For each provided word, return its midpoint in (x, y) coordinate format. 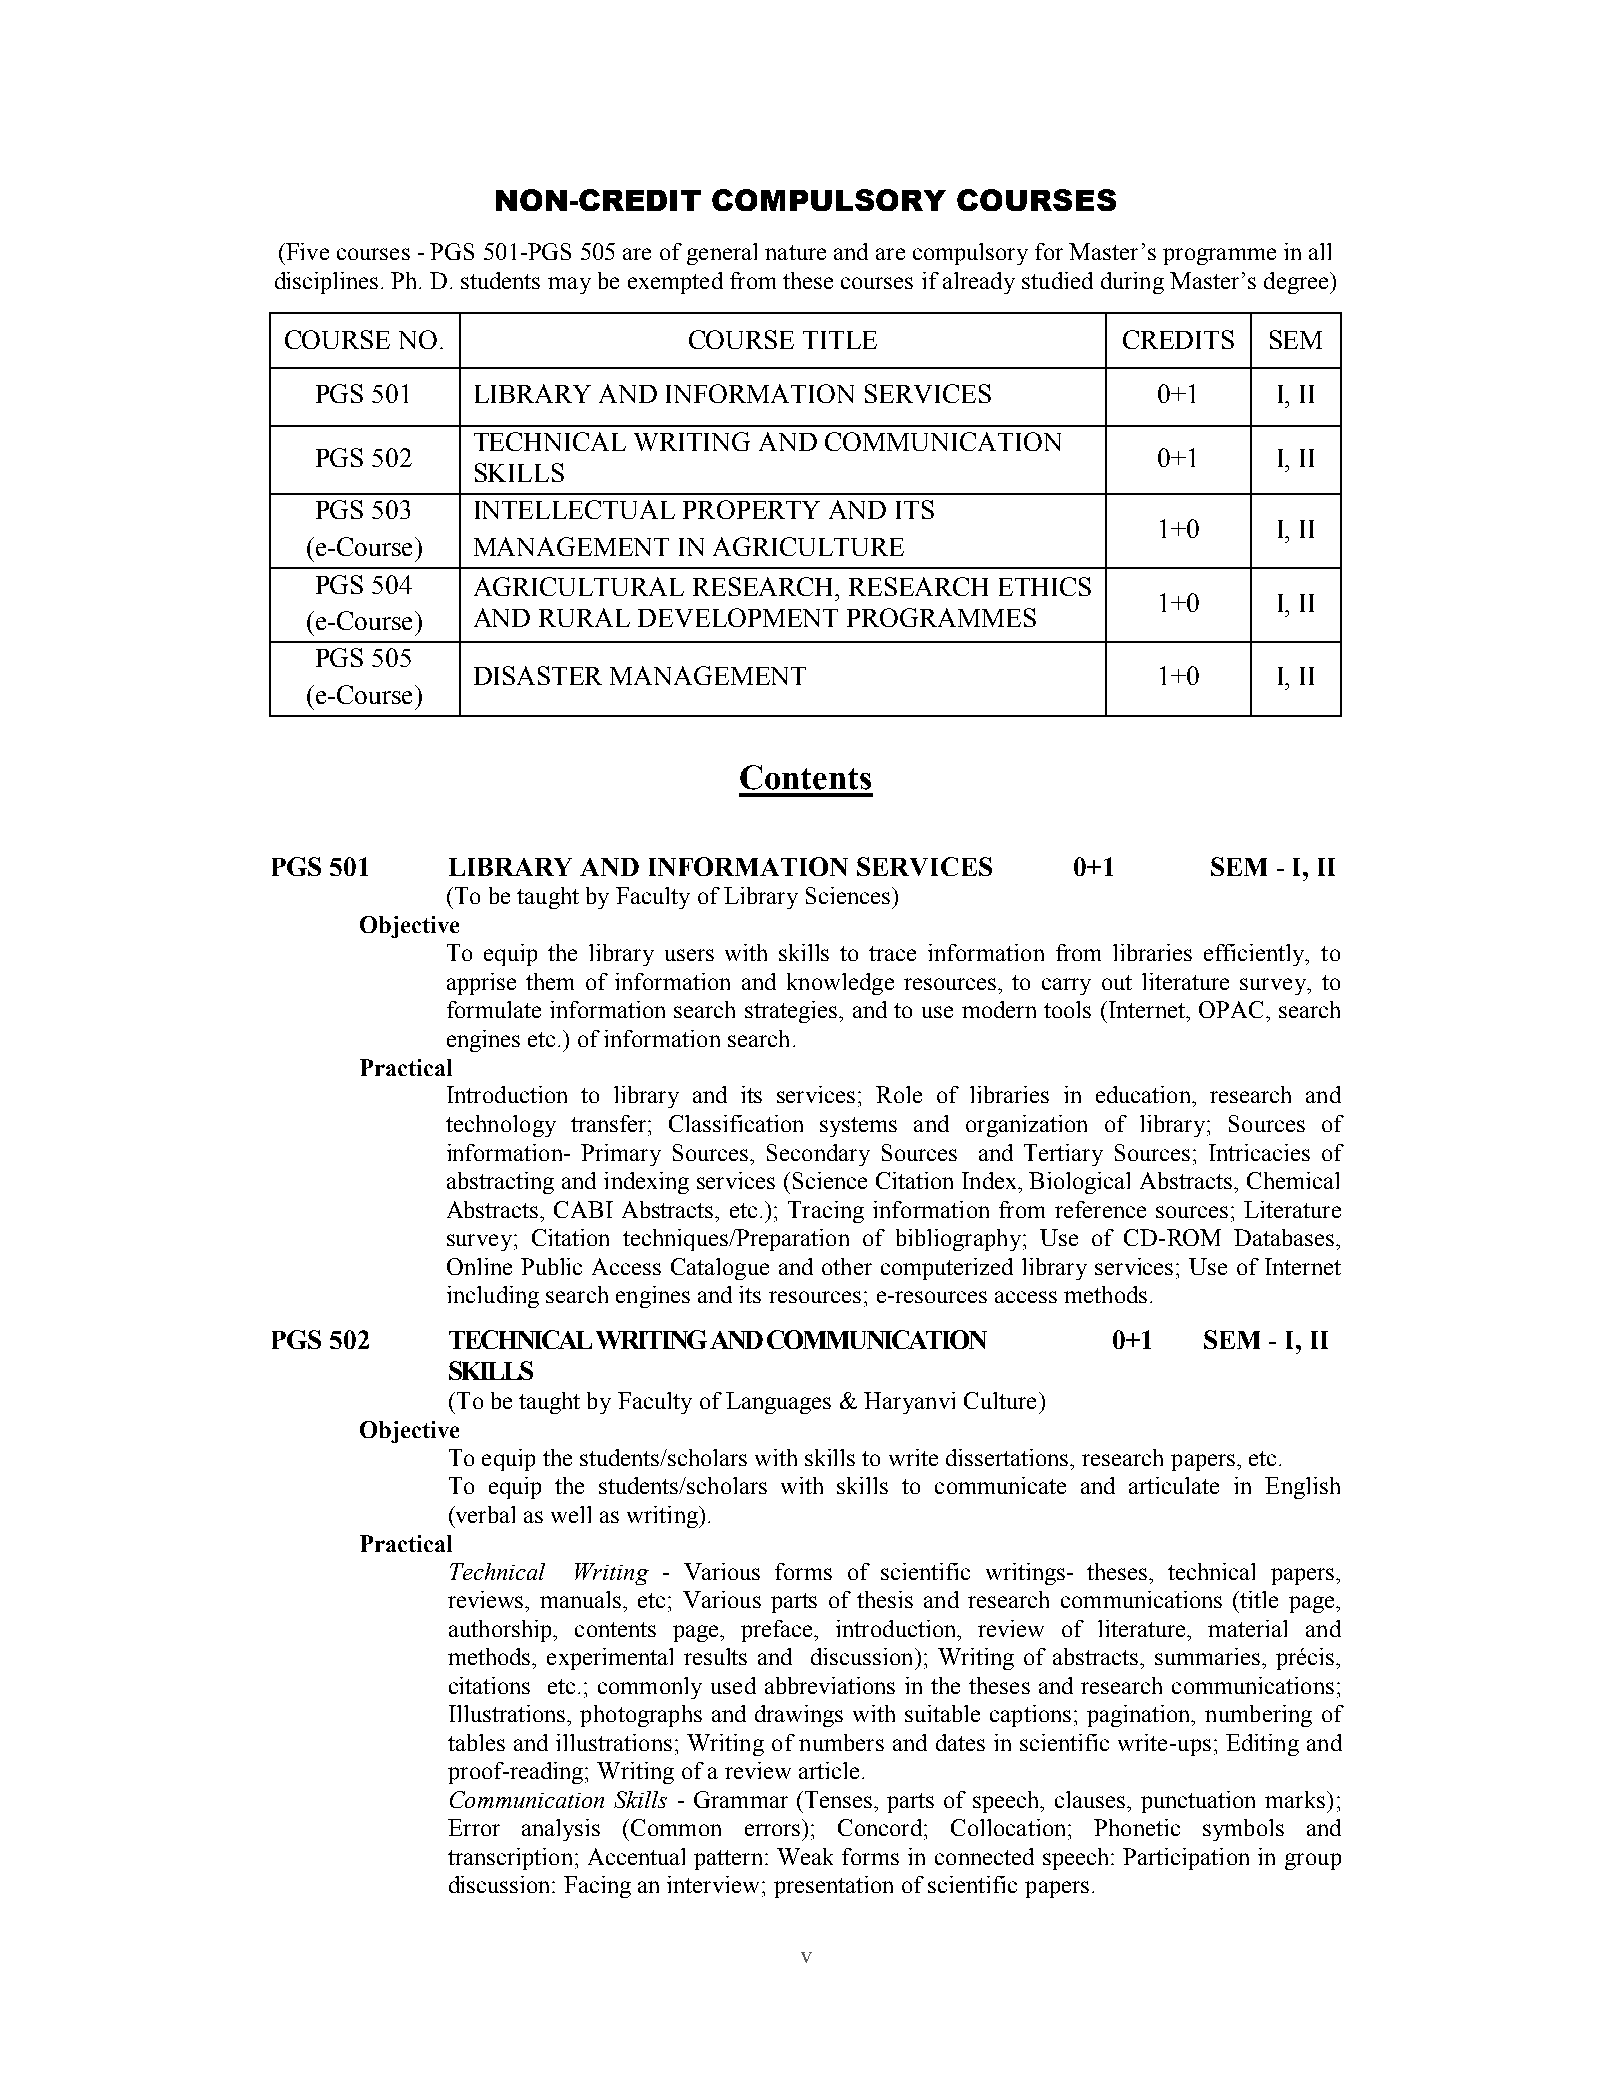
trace (892, 953)
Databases (1285, 1237)
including (493, 1297)
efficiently (1256, 955)
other (847, 1266)
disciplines (326, 283)
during (1132, 283)
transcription (510, 1859)
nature (795, 252)
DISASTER (538, 675)
